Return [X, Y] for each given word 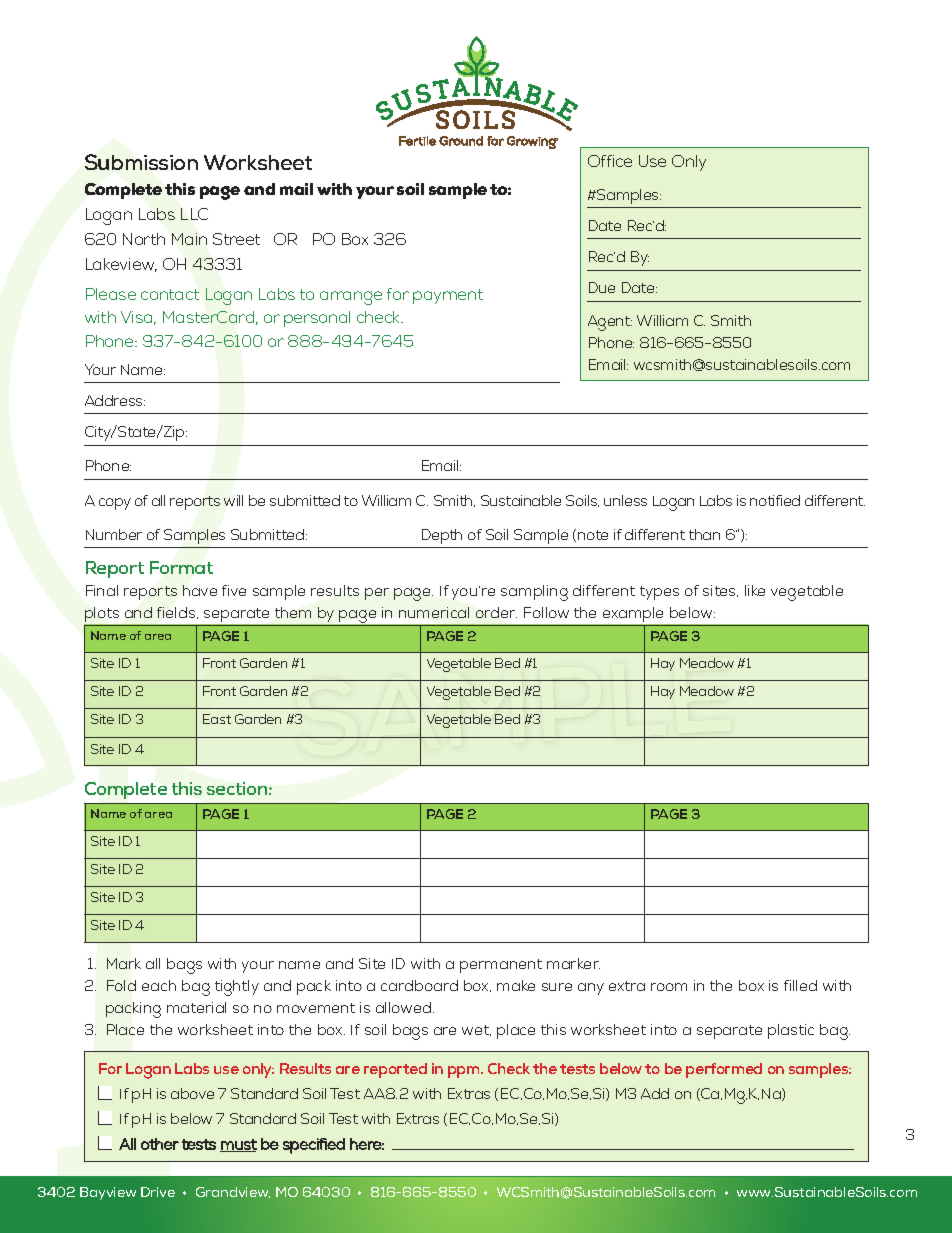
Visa [138, 318]
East [217, 719]
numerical [434, 612]
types [659, 593]
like [755, 590]
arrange [351, 298]
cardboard [419, 985]
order [496, 612]
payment [448, 296]
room [669, 987]
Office [610, 161]
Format [181, 567]
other [160, 1144]
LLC [194, 214]
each [159, 985]
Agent [610, 323]
